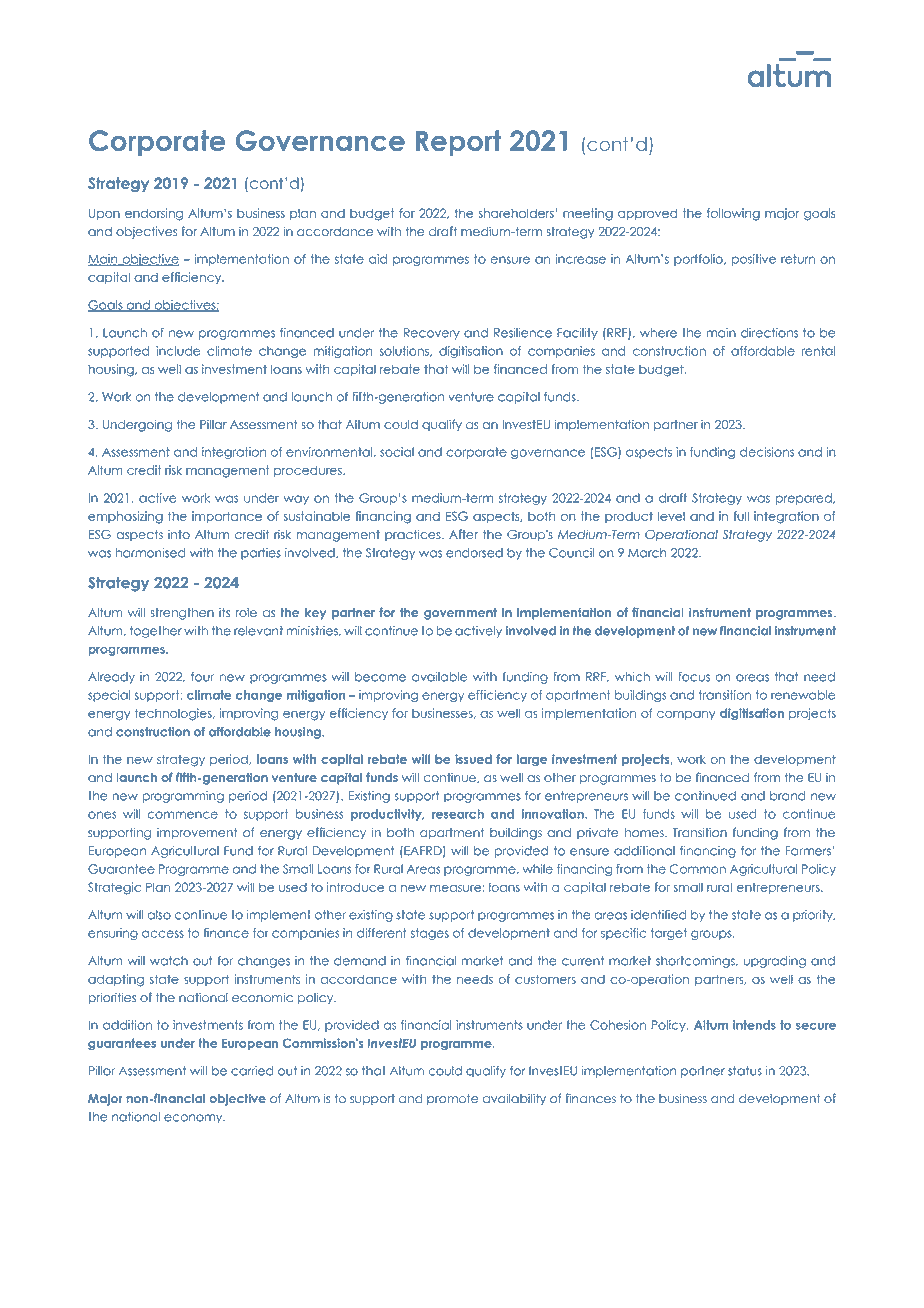  What do you see at coordinates (397, 452) in the screenshot?
I see `social` at bounding box center [397, 452].
